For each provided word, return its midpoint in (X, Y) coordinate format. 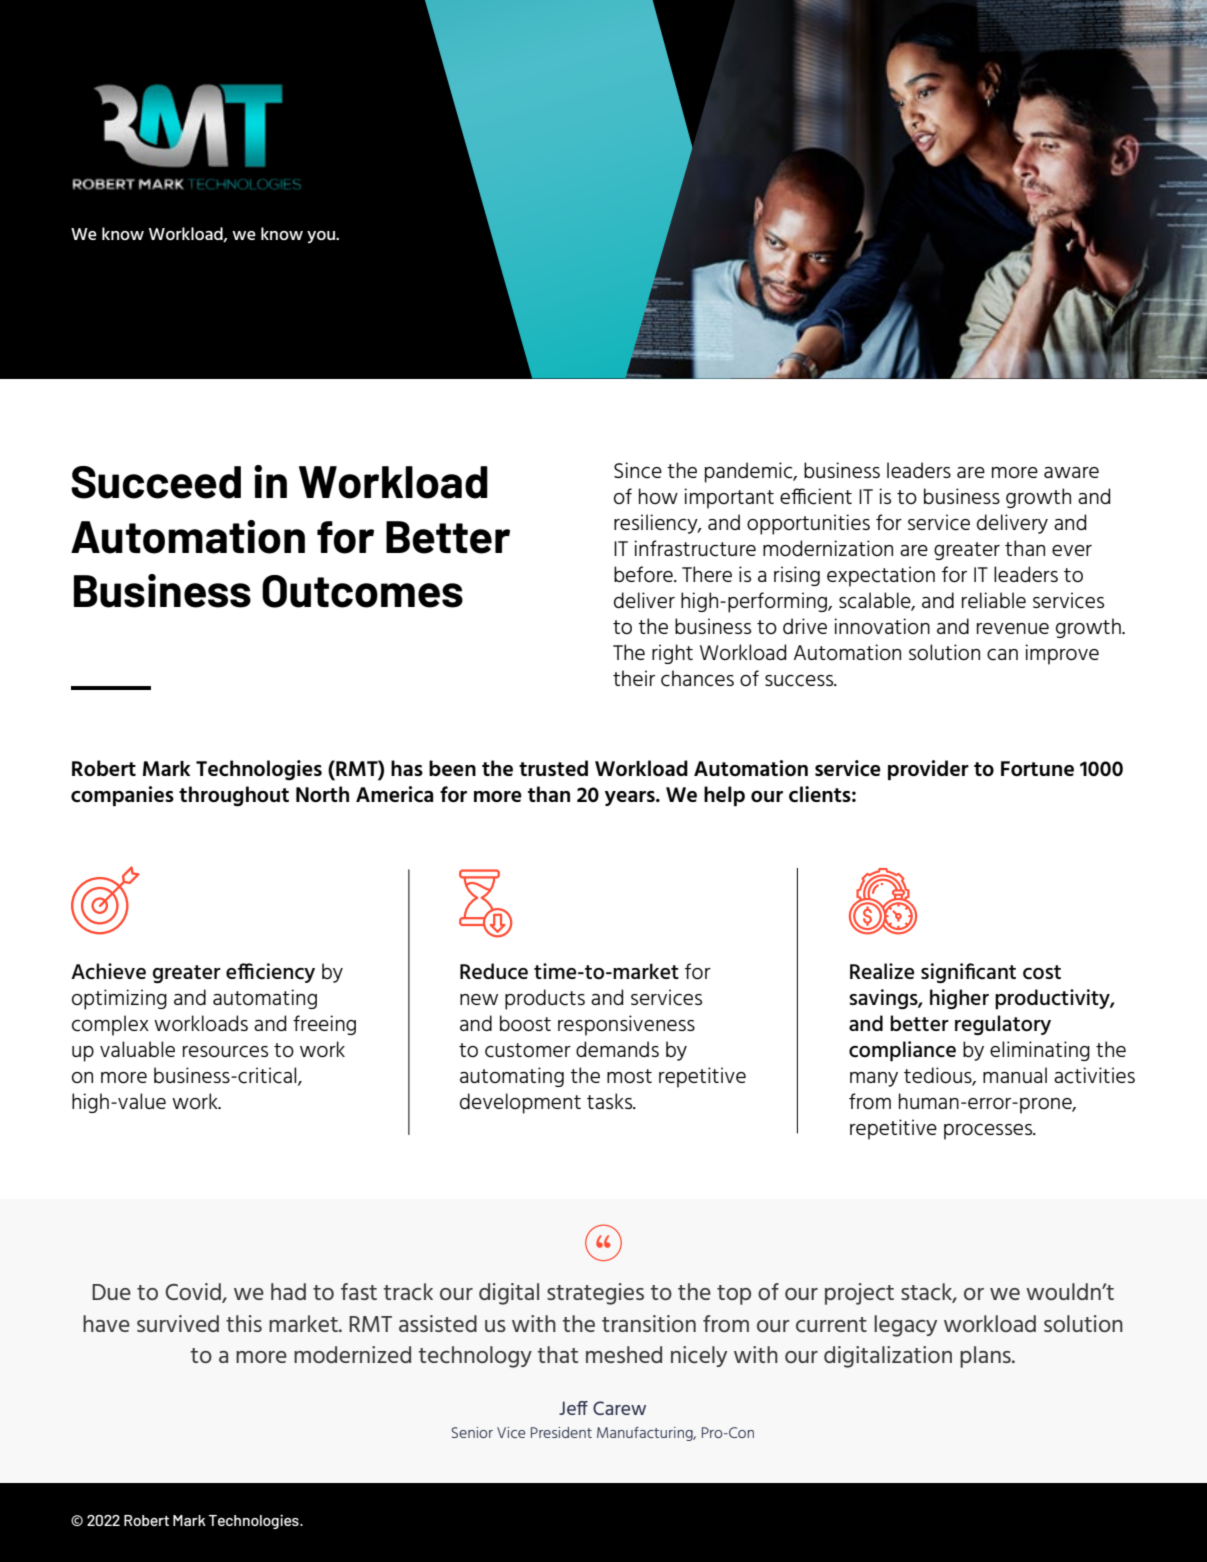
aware (1071, 472)
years (631, 798)
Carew (619, 1408)
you (322, 237)
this (244, 1323)
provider (928, 770)
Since (638, 470)
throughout (234, 796)
